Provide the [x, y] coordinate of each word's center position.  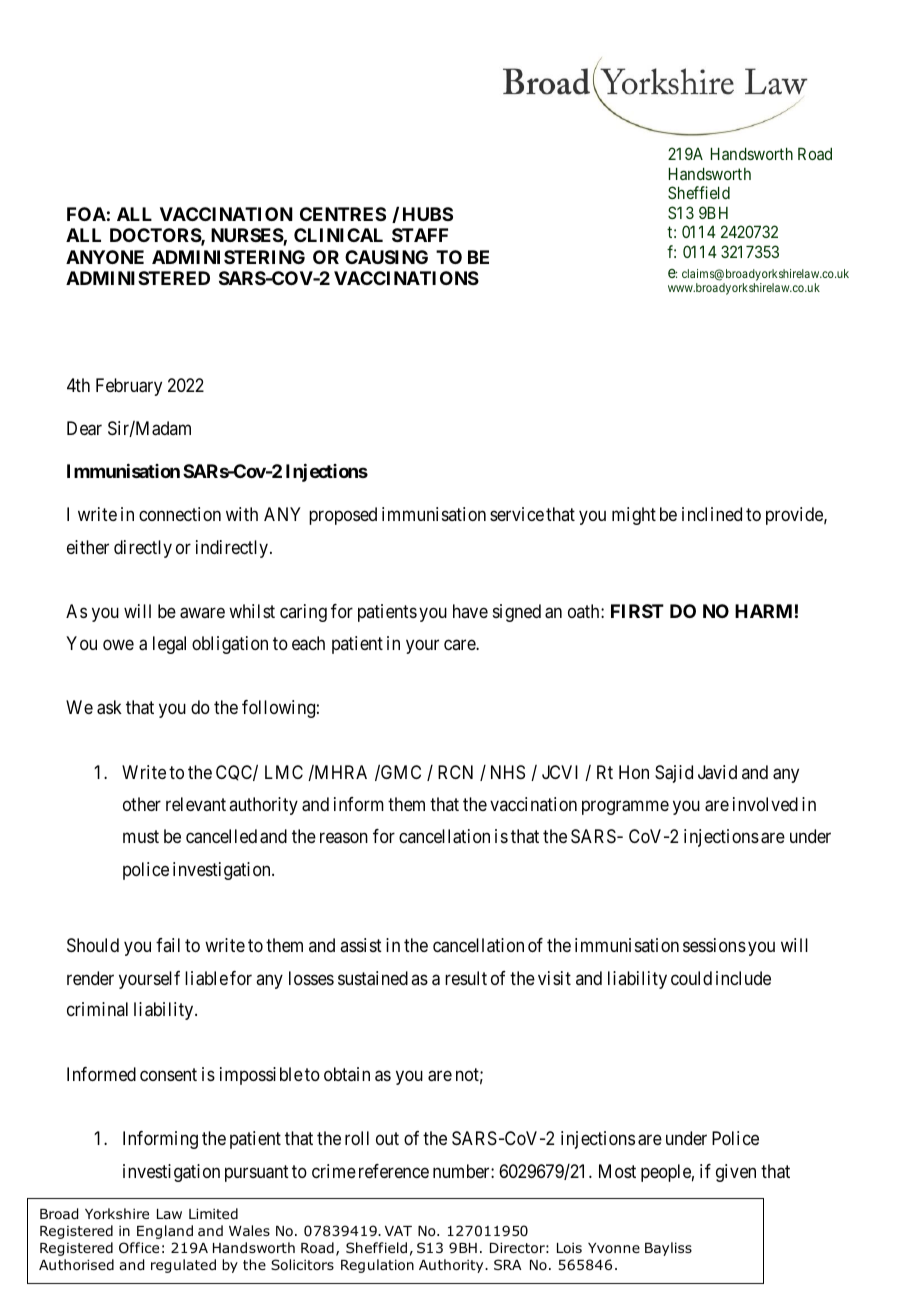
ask [109, 707]
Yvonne [614, 1248]
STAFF [420, 235]
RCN [455, 772]
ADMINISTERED [138, 278]
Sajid [674, 774]
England [165, 1232]
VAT [398, 1231]
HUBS [428, 214]
